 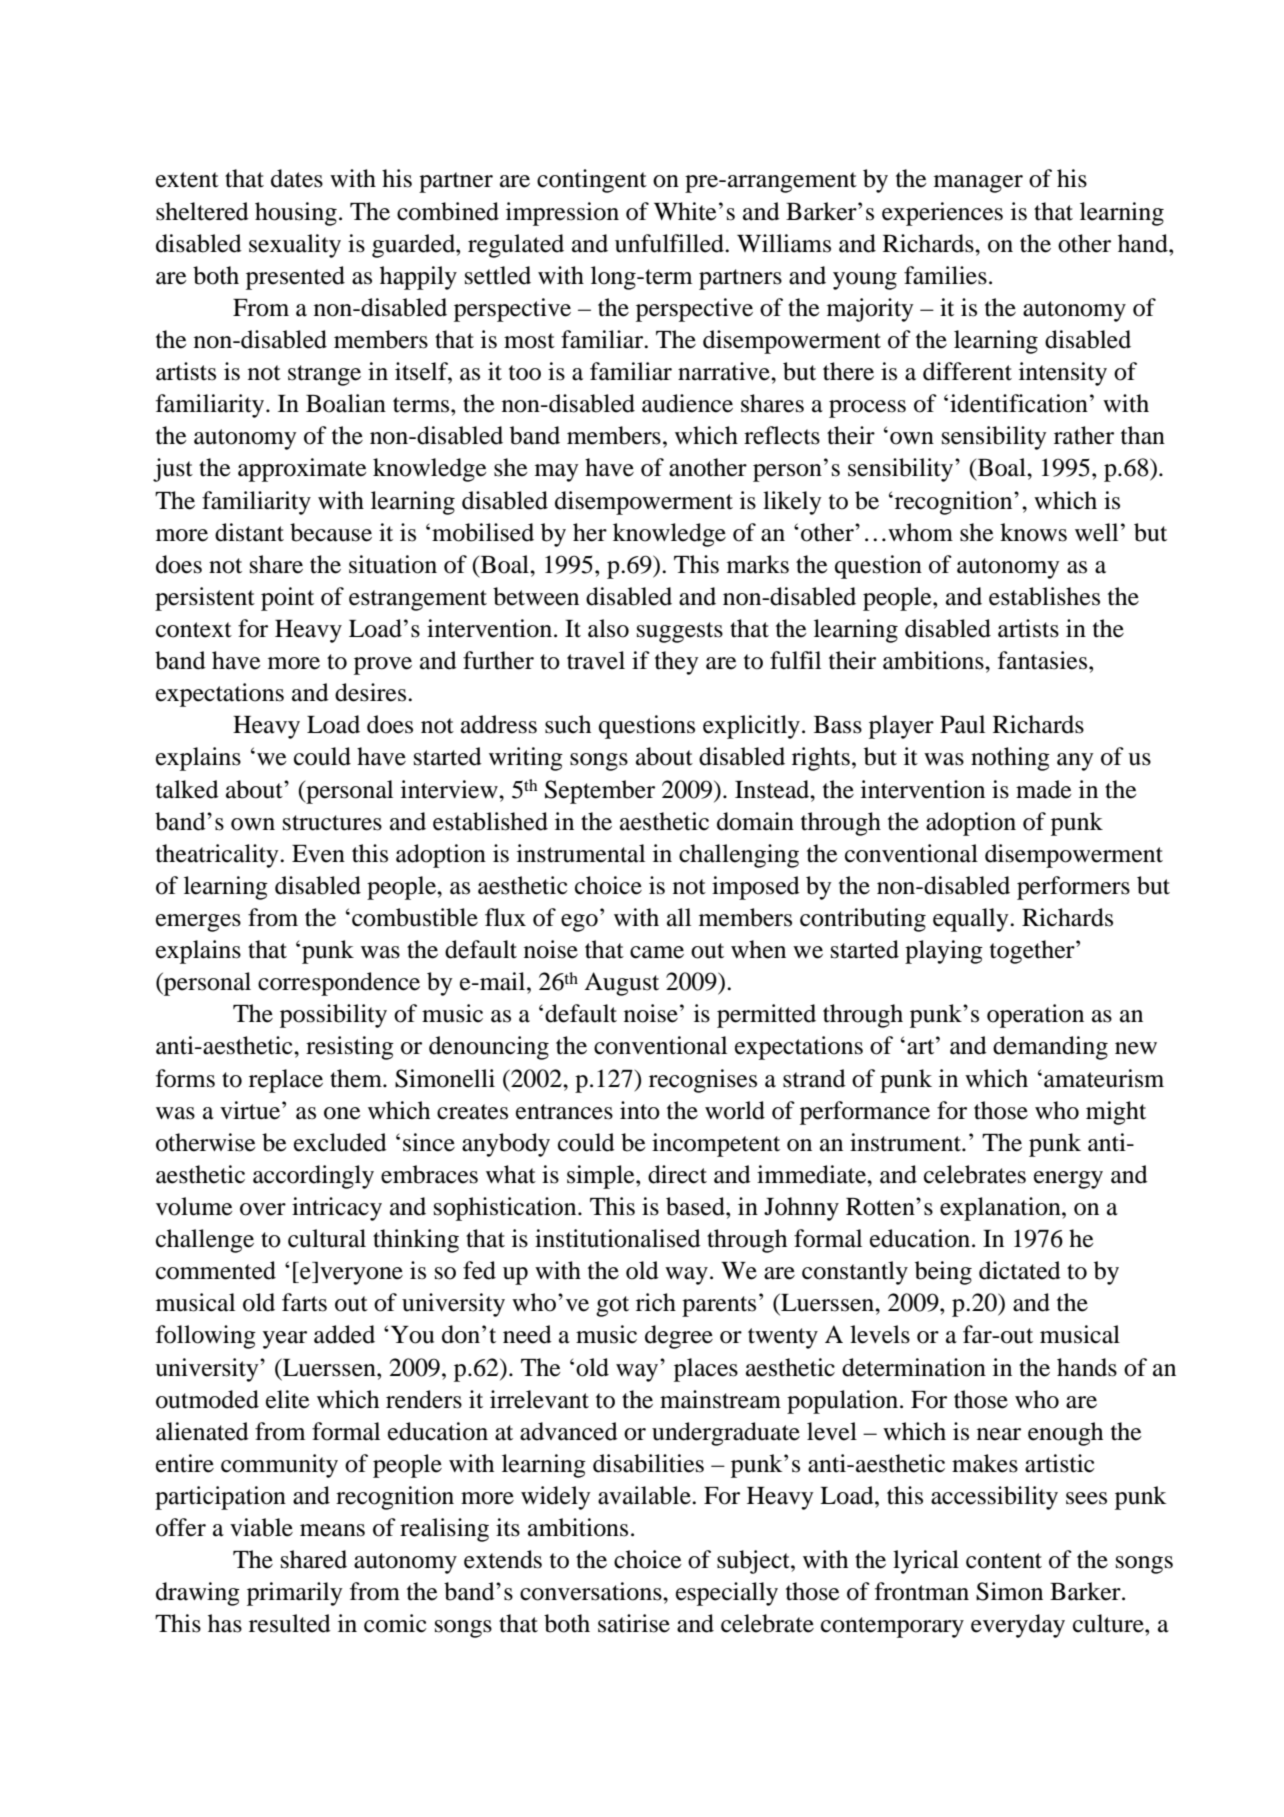 What do you see at coordinates (657, 952) in the document?
I see `came` at bounding box center [657, 952].
